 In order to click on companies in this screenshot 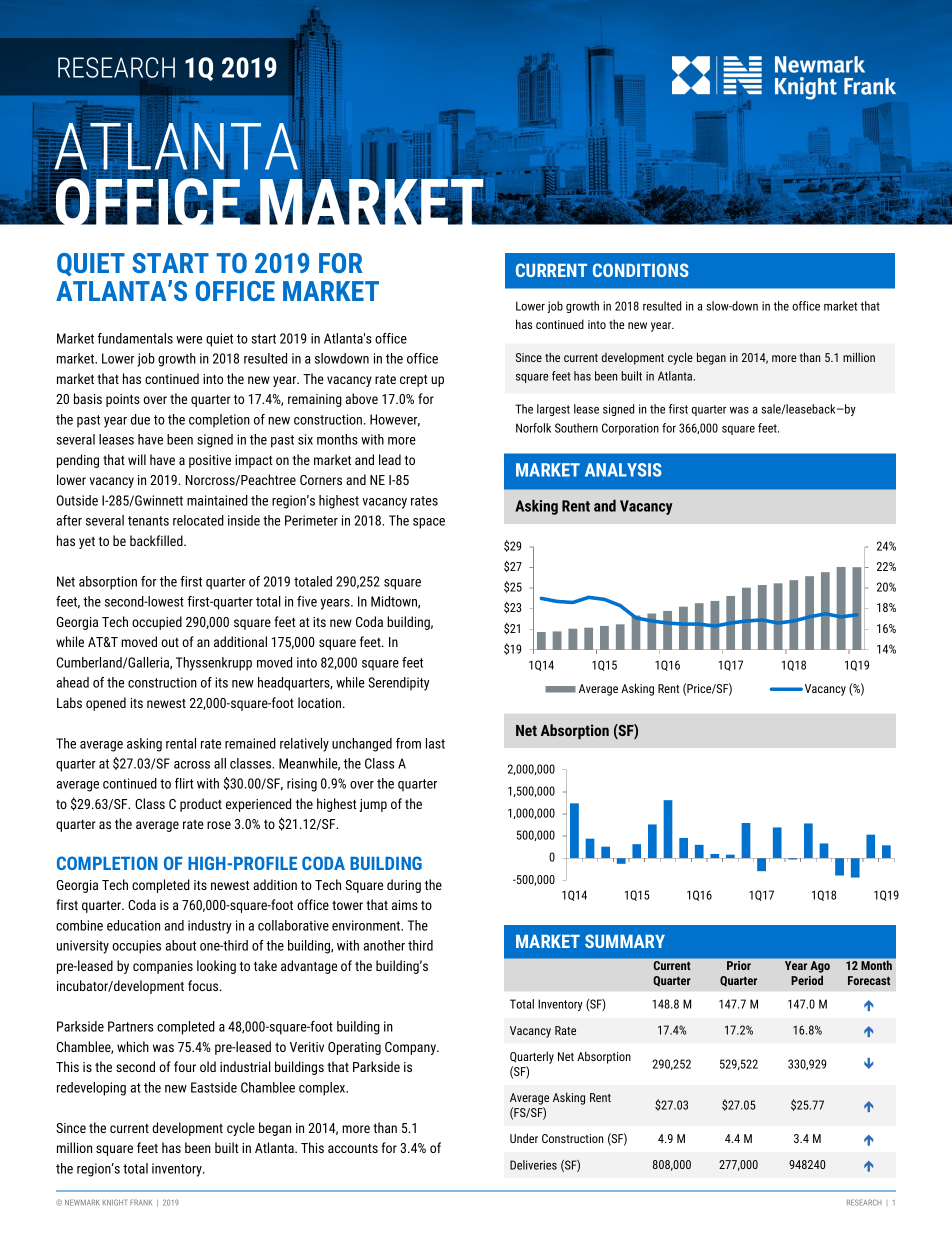, I will do `click(163, 967)`.
